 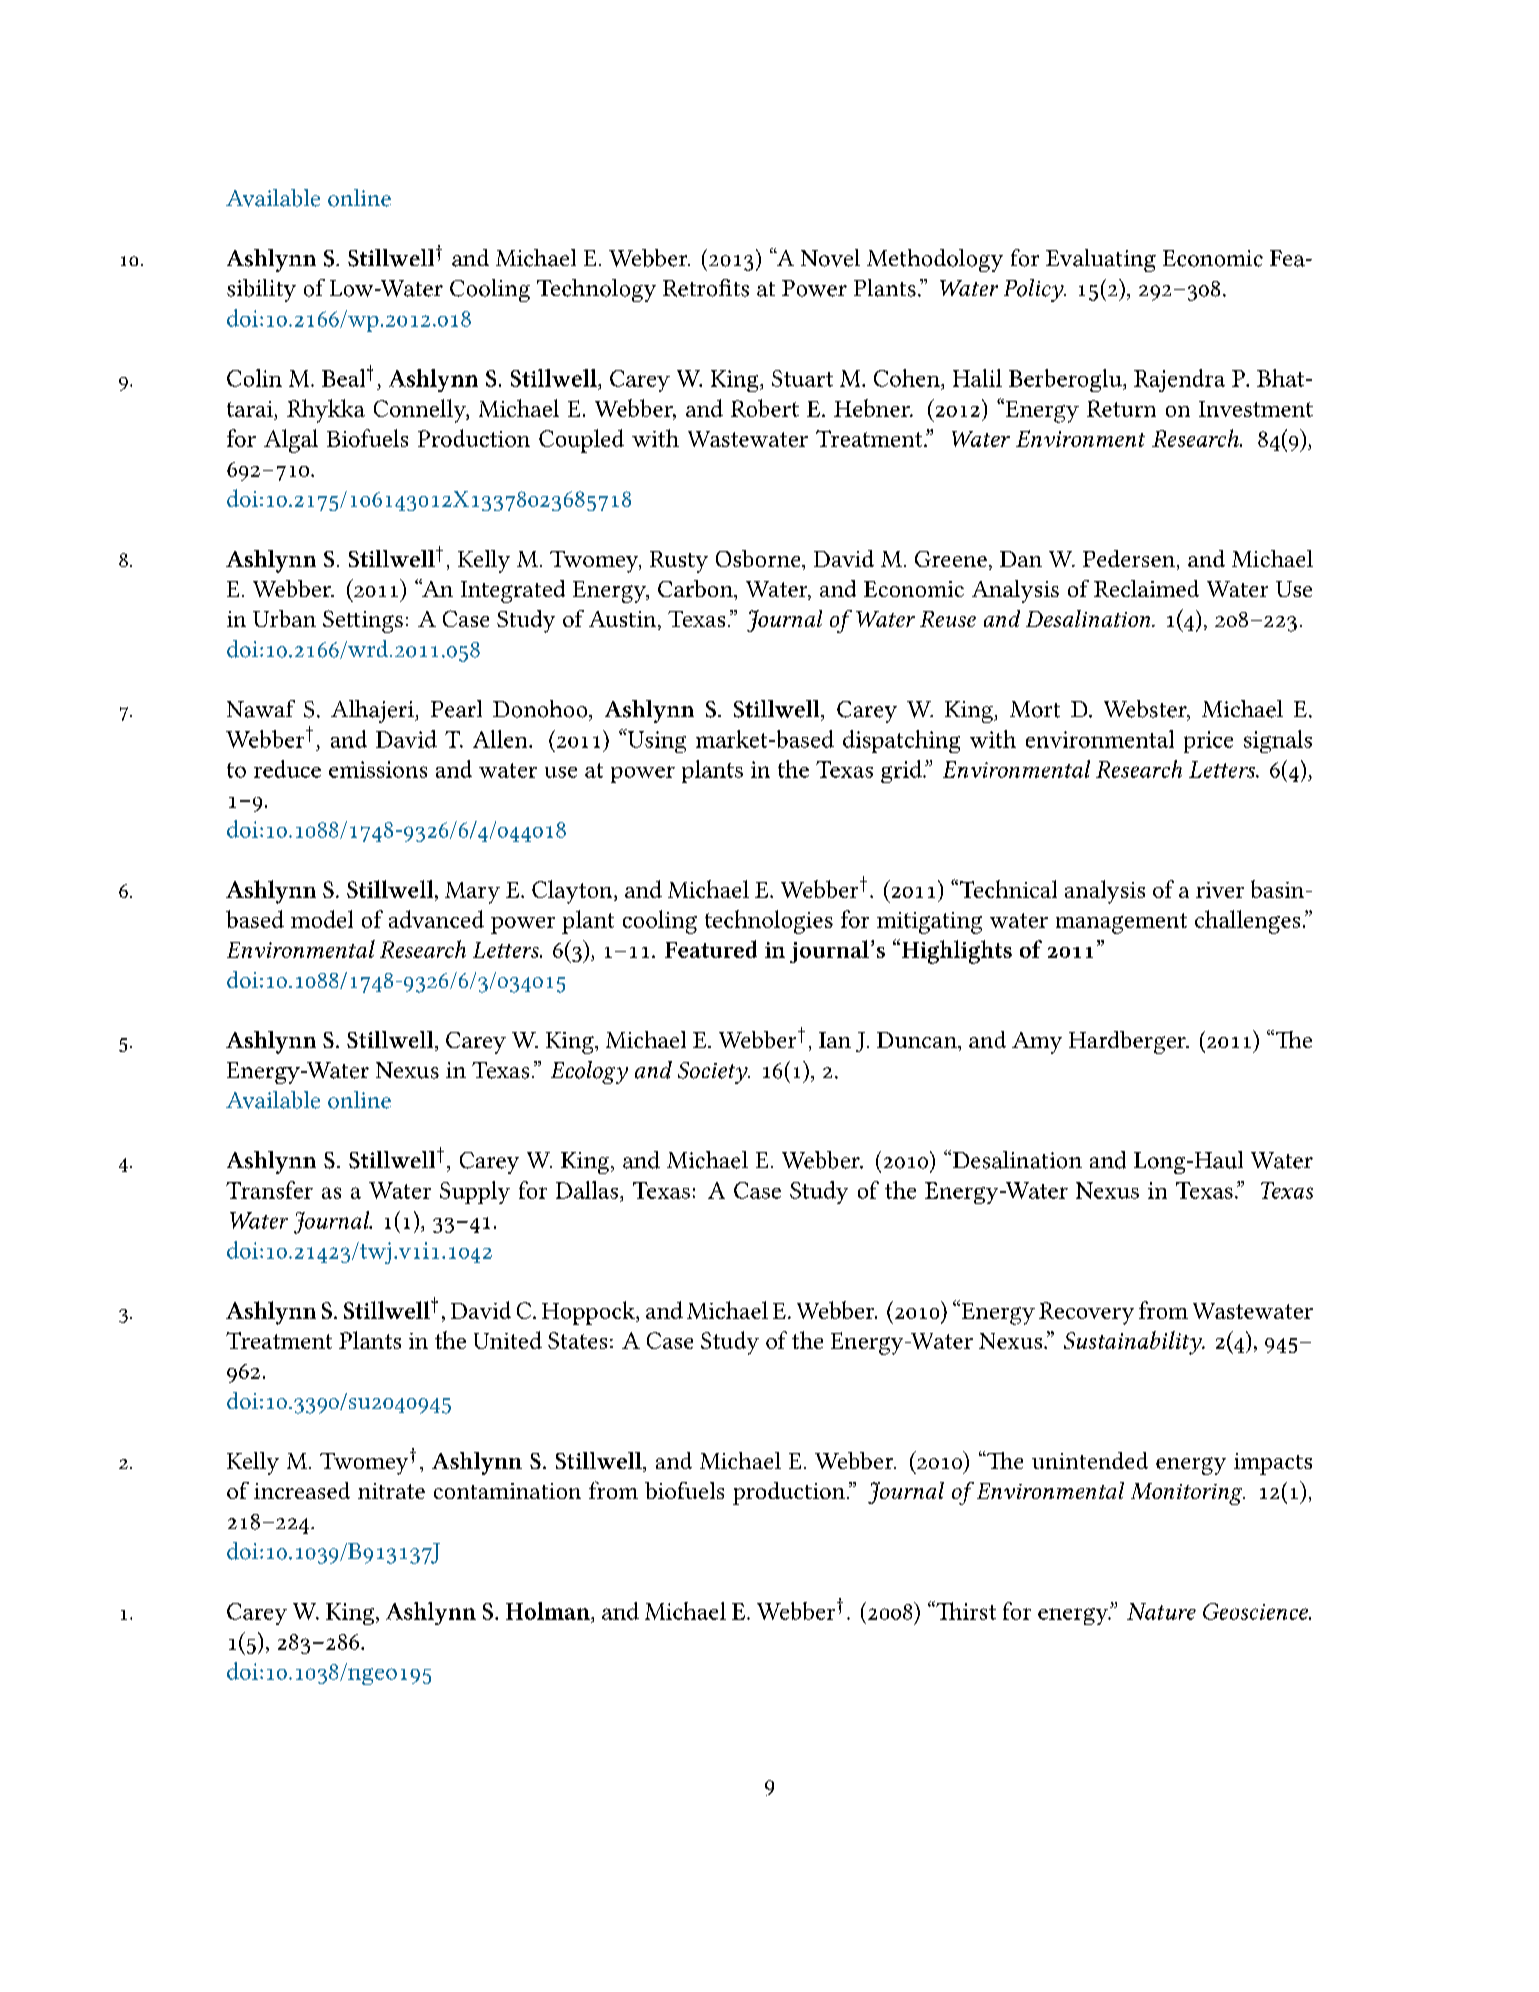 I want to click on Novel, so click(x=830, y=258).
